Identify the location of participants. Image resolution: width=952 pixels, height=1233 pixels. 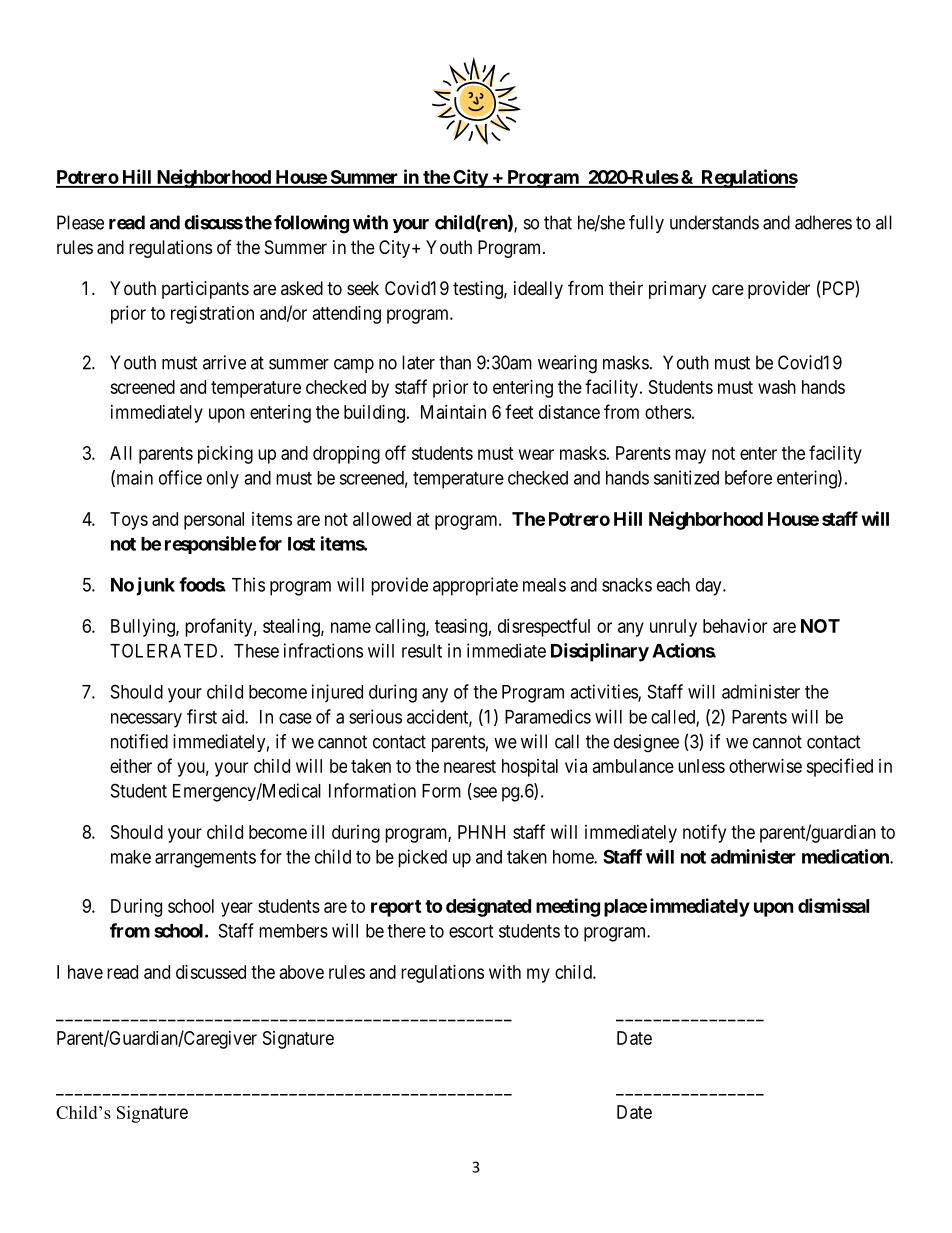
(205, 290).
